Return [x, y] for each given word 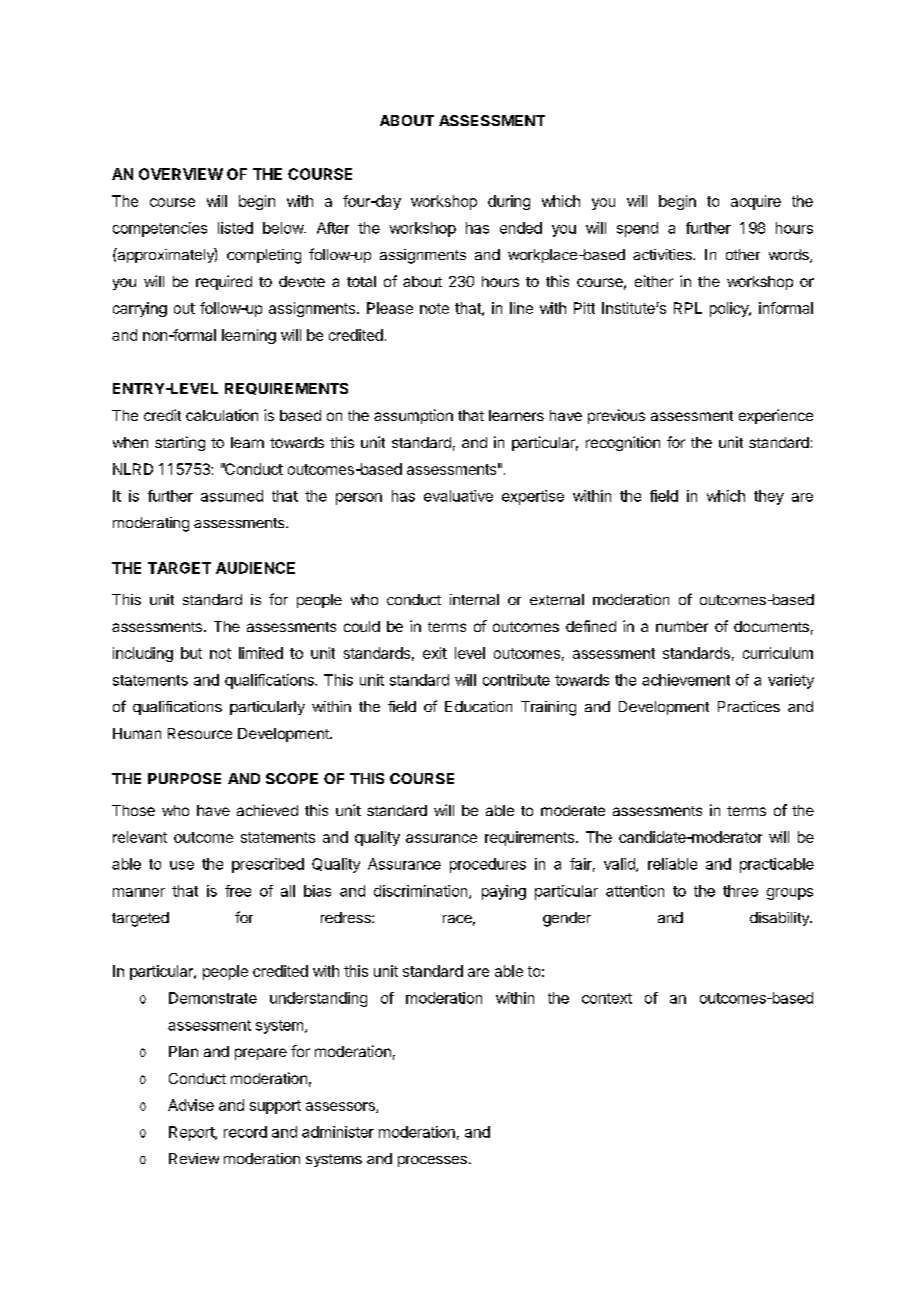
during [509, 202]
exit [435, 653]
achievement [686, 680]
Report [192, 1133]
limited [261, 653]
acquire [756, 202]
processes [432, 1161]
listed [235, 228]
